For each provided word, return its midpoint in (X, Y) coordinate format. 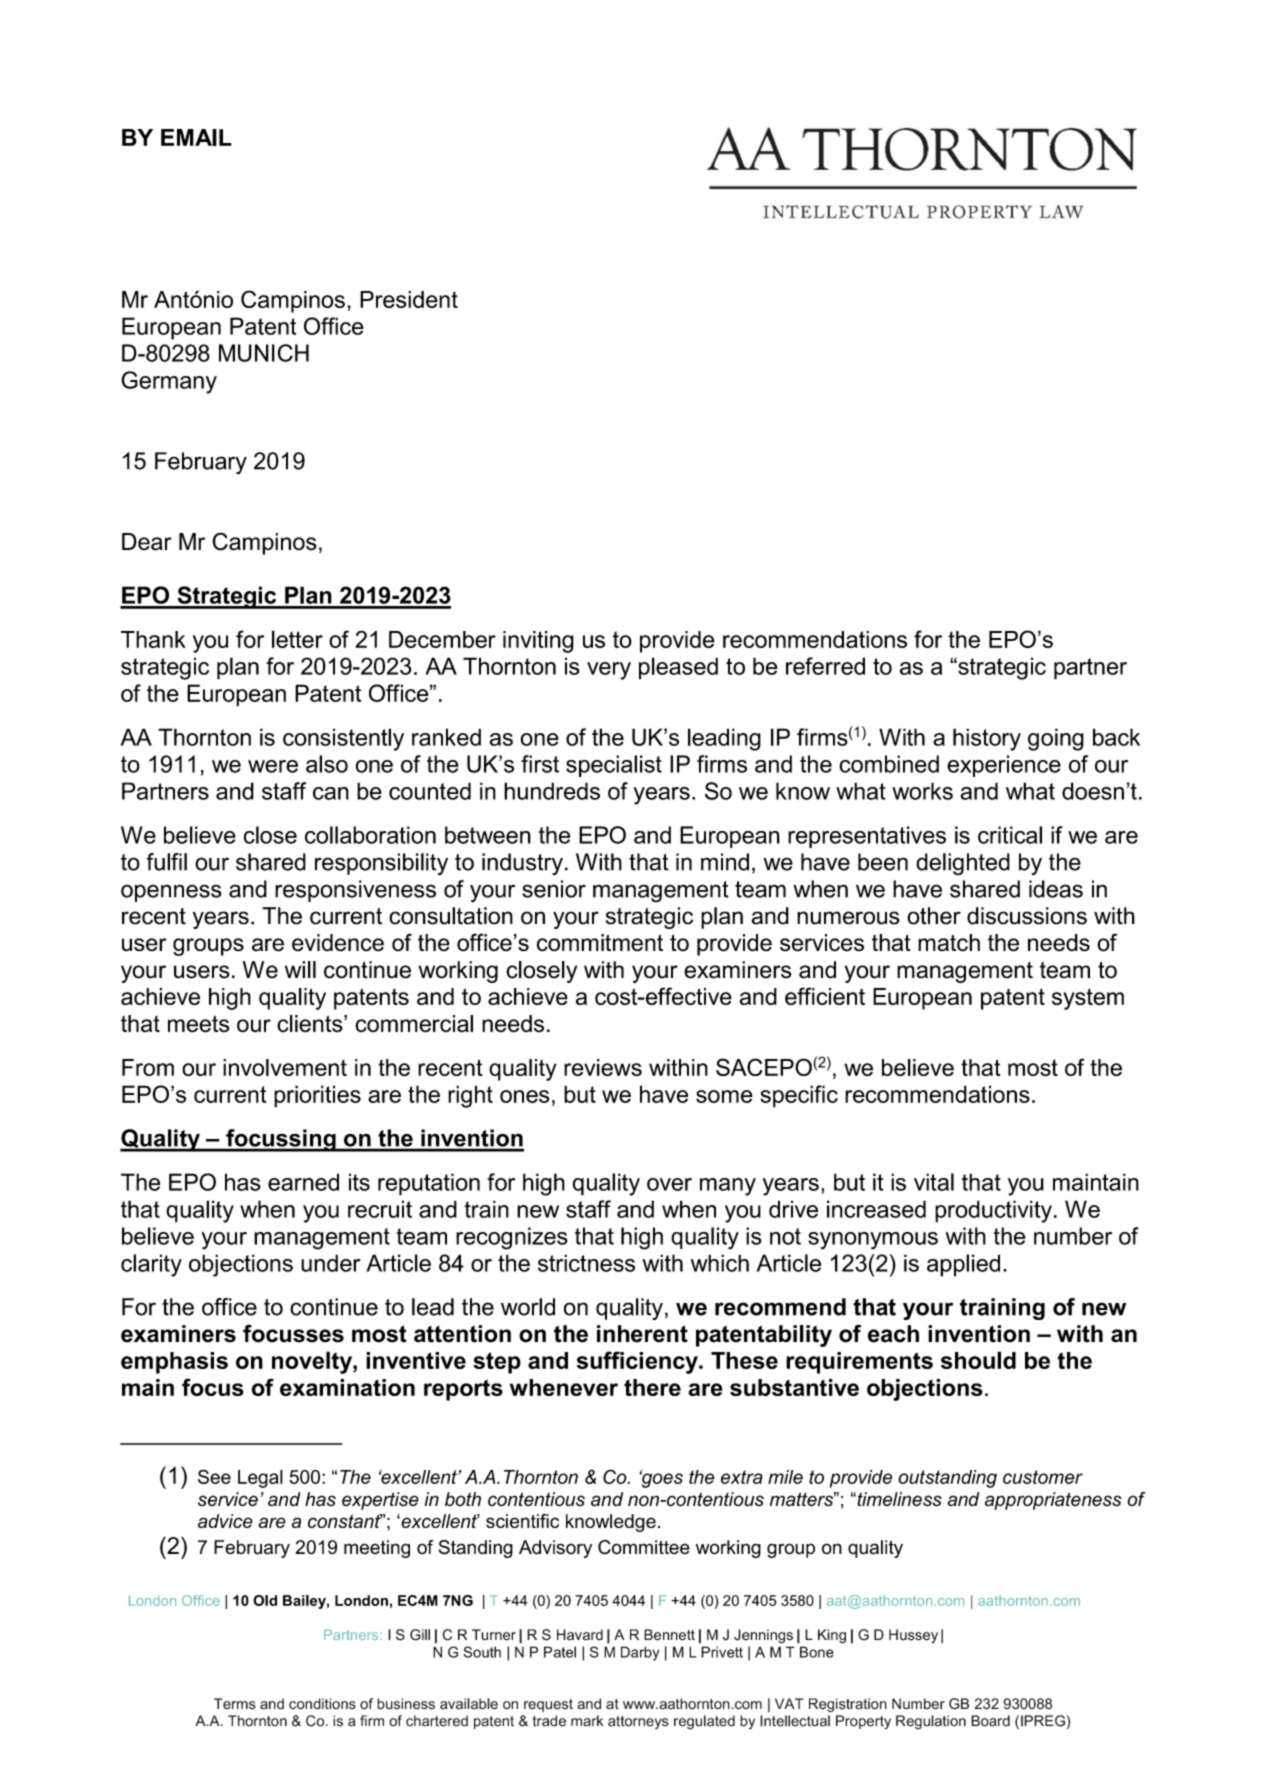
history (987, 739)
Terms (235, 1703)
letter (297, 639)
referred (825, 666)
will (300, 969)
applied (963, 1265)
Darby (640, 1653)
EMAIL (196, 137)
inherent (642, 1334)
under (331, 1263)
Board (990, 1721)
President (409, 299)
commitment (600, 943)
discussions (1027, 916)
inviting (538, 642)
